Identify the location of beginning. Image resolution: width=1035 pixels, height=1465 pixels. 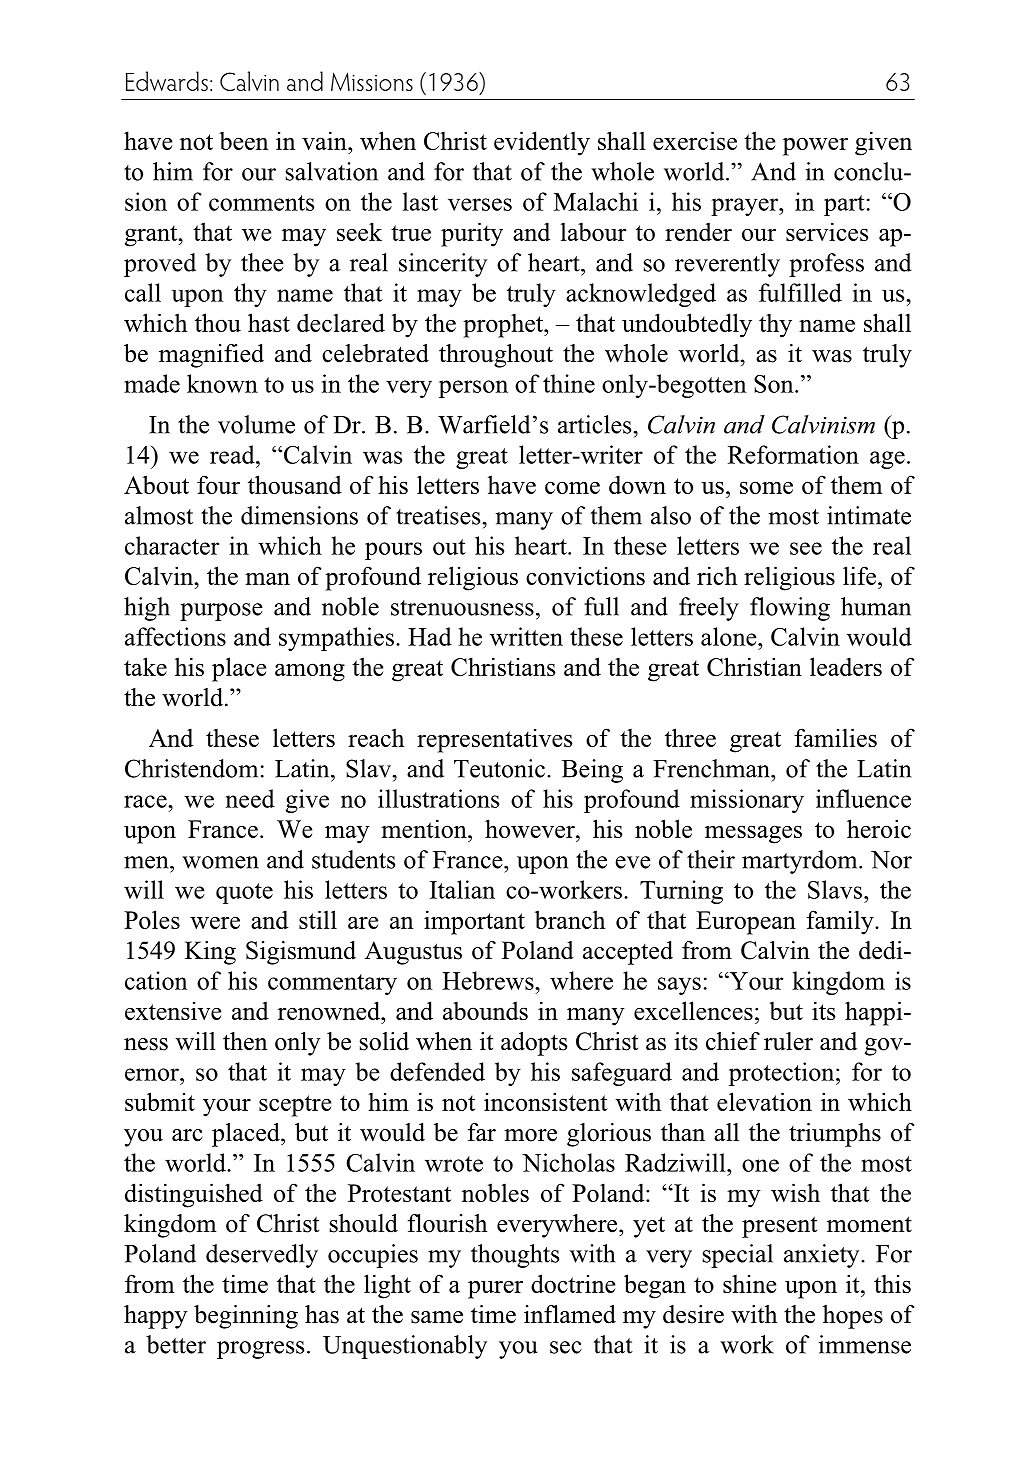
(246, 1317).
